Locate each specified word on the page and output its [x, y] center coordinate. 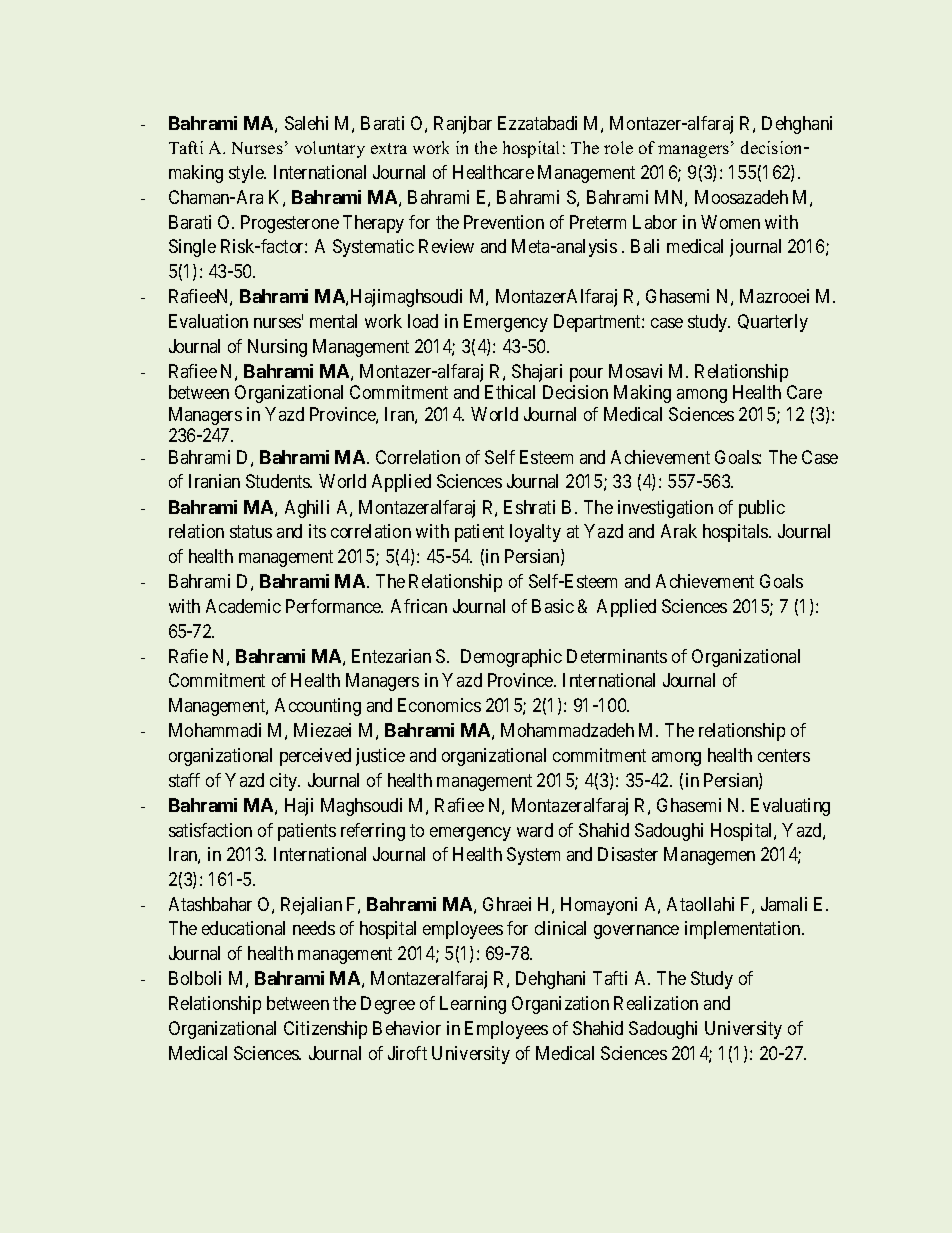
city [285, 782]
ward [535, 830]
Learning [473, 1005]
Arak [679, 531]
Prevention [504, 222]
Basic [553, 606]
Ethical [510, 392]
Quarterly [773, 323]
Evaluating [790, 807]
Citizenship [325, 1030]
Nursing [277, 348]
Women [730, 222]
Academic [243, 606]
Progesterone [290, 224]
